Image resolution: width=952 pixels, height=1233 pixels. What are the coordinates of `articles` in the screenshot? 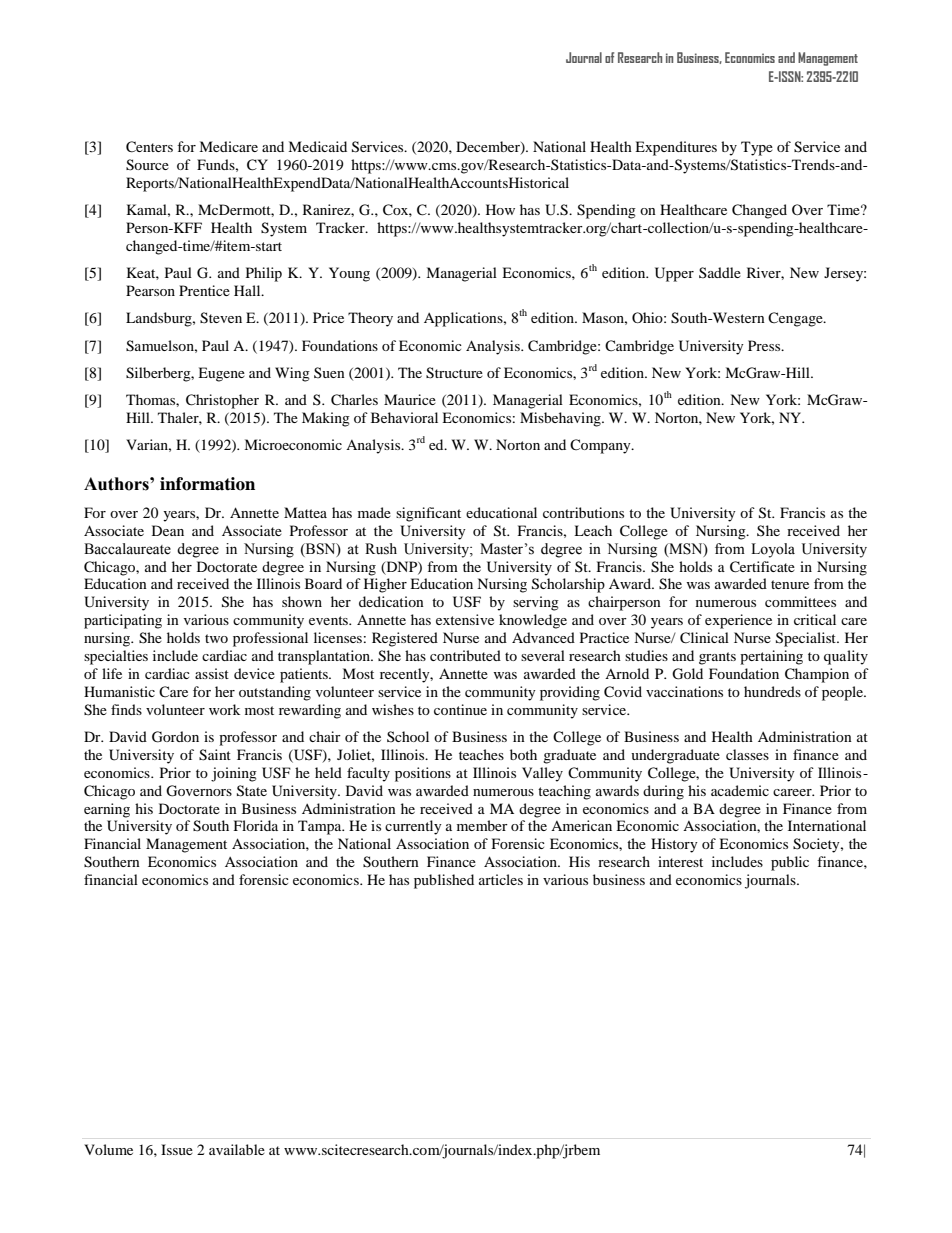 It's located at (501, 879).
